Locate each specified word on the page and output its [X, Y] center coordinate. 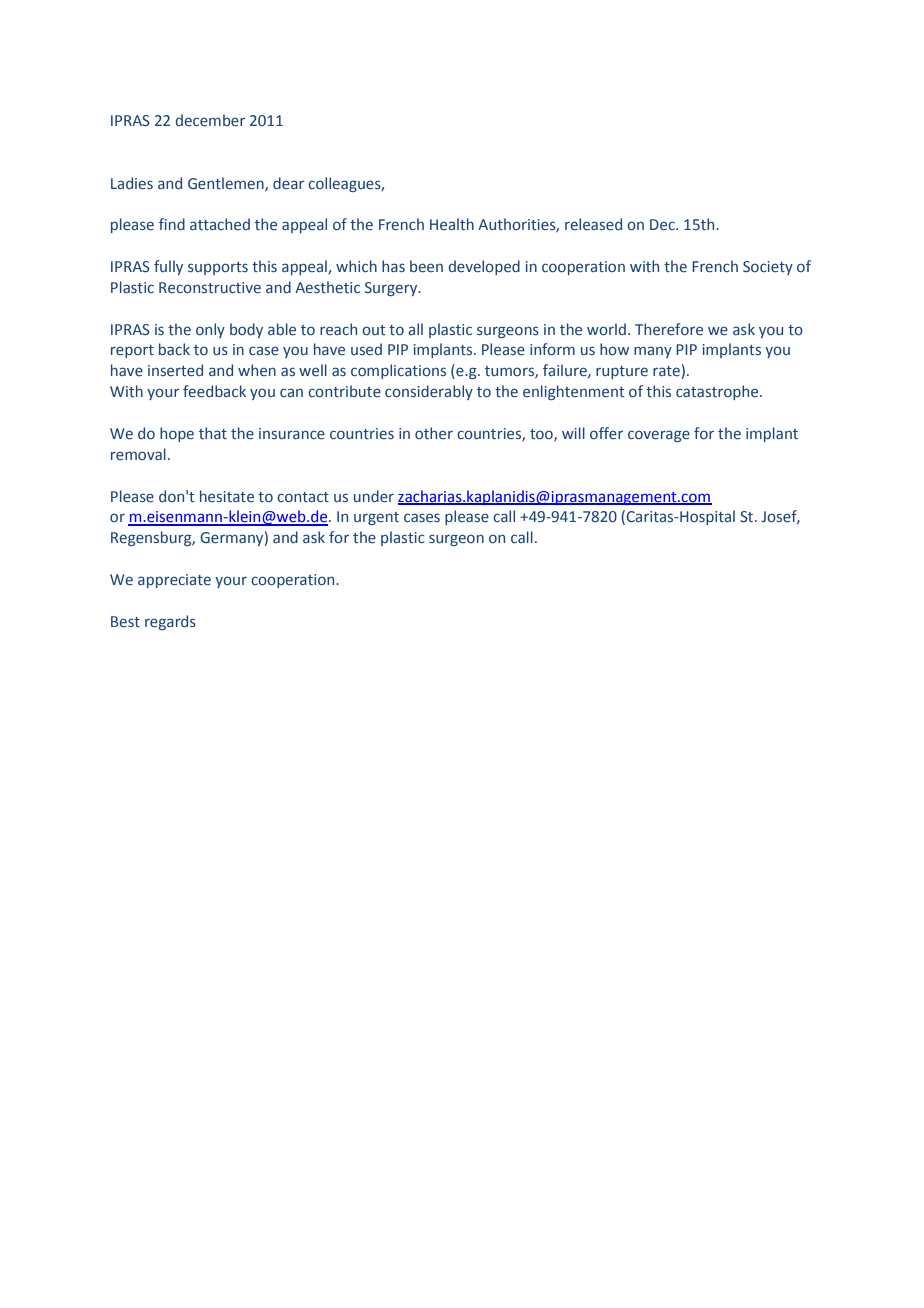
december [210, 120]
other [434, 433]
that [213, 433]
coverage [659, 436]
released [593, 224]
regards [170, 622]
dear [288, 183]
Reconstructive [210, 288]
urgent [376, 518]
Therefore [669, 329]
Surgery [392, 289]
